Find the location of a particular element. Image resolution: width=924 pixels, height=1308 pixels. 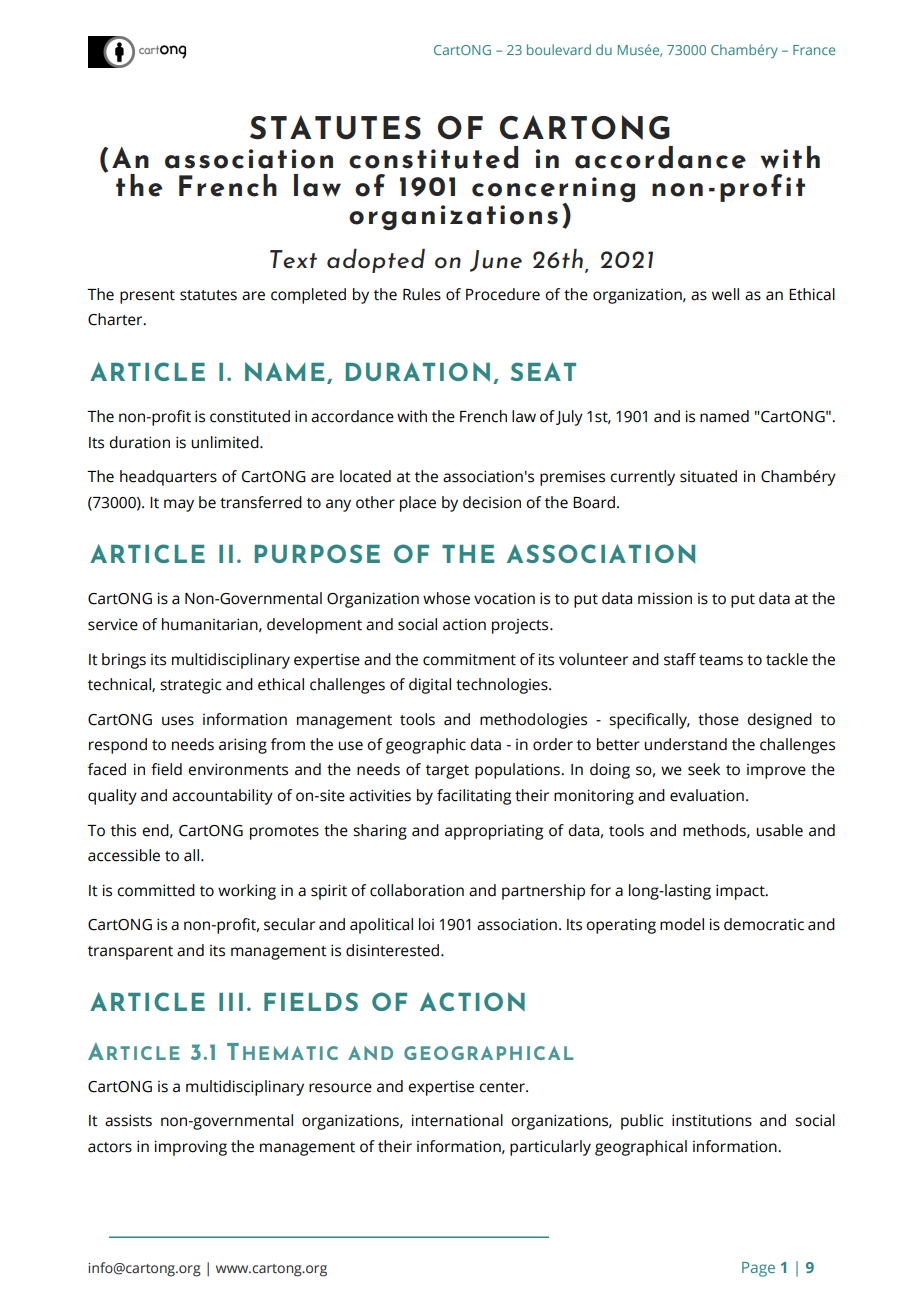

SEAT is located at coordinates (543, 371).
